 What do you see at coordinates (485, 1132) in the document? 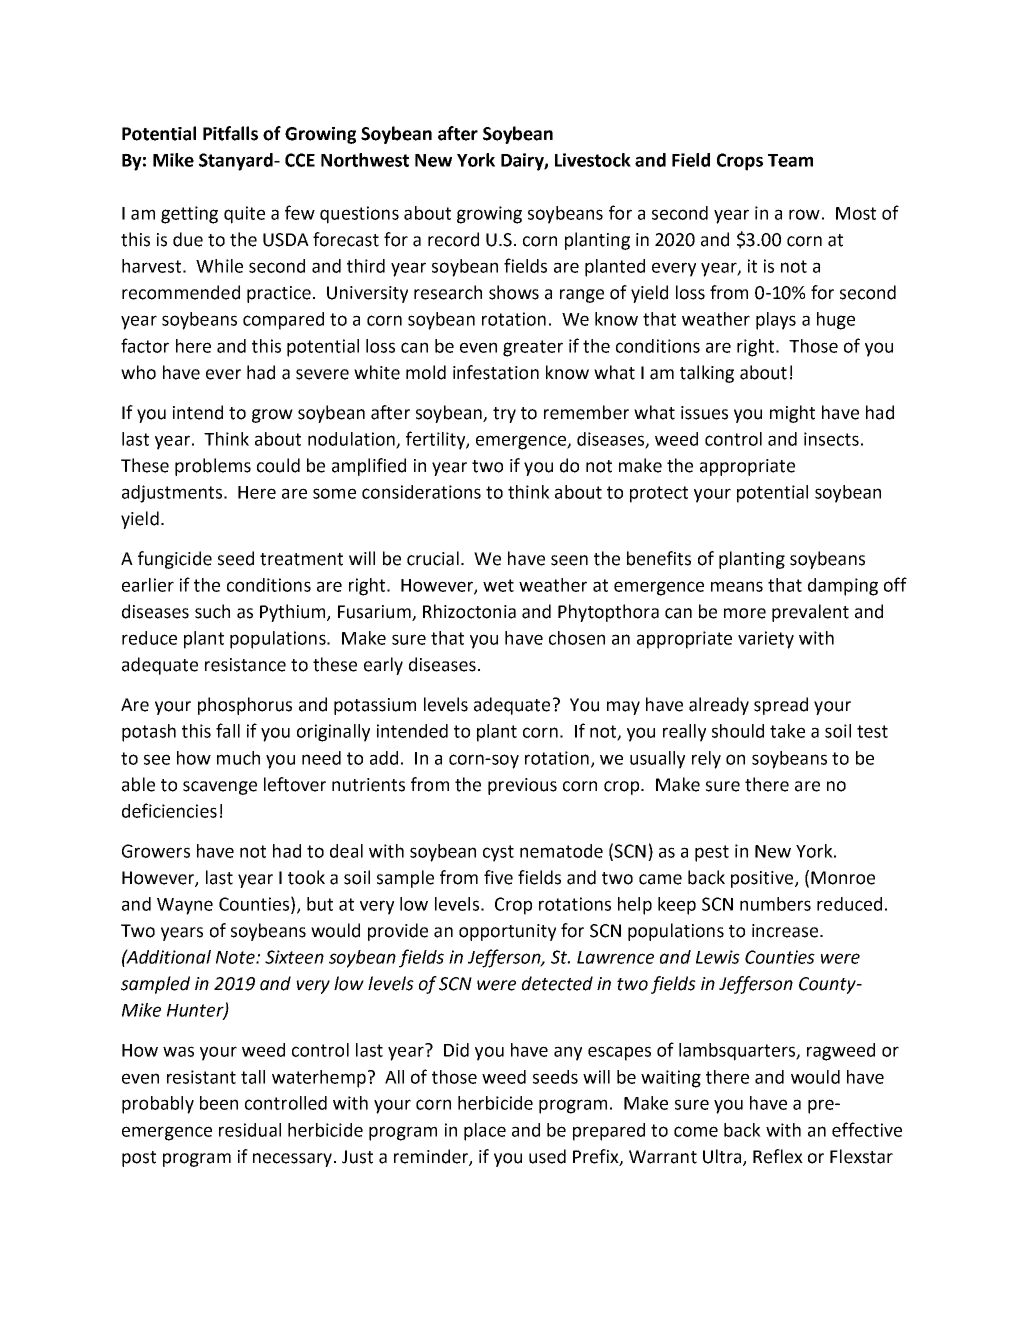
I see `place` at bounding box center [485, 1132].
